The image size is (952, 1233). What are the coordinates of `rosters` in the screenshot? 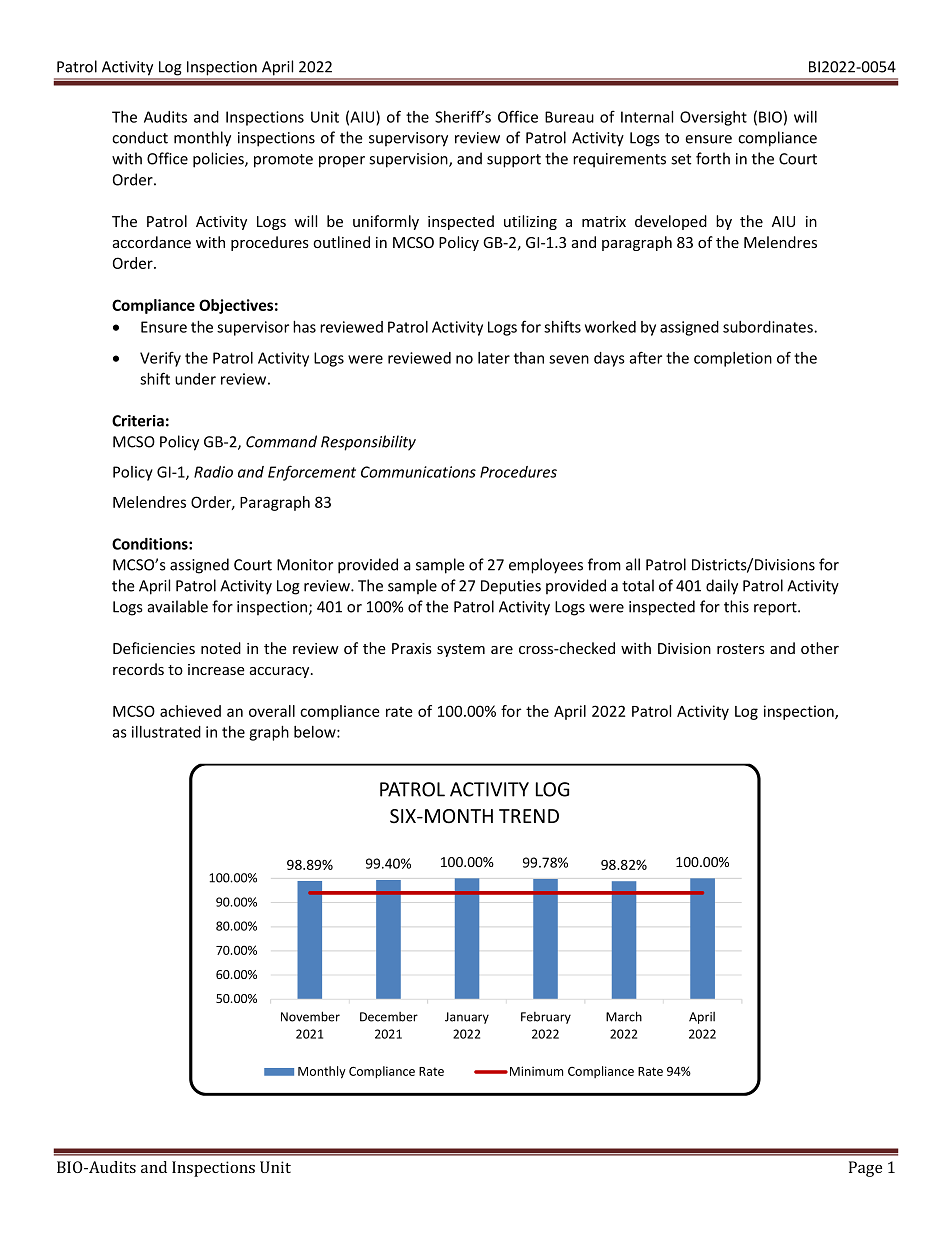 It's located at (741, 649).
